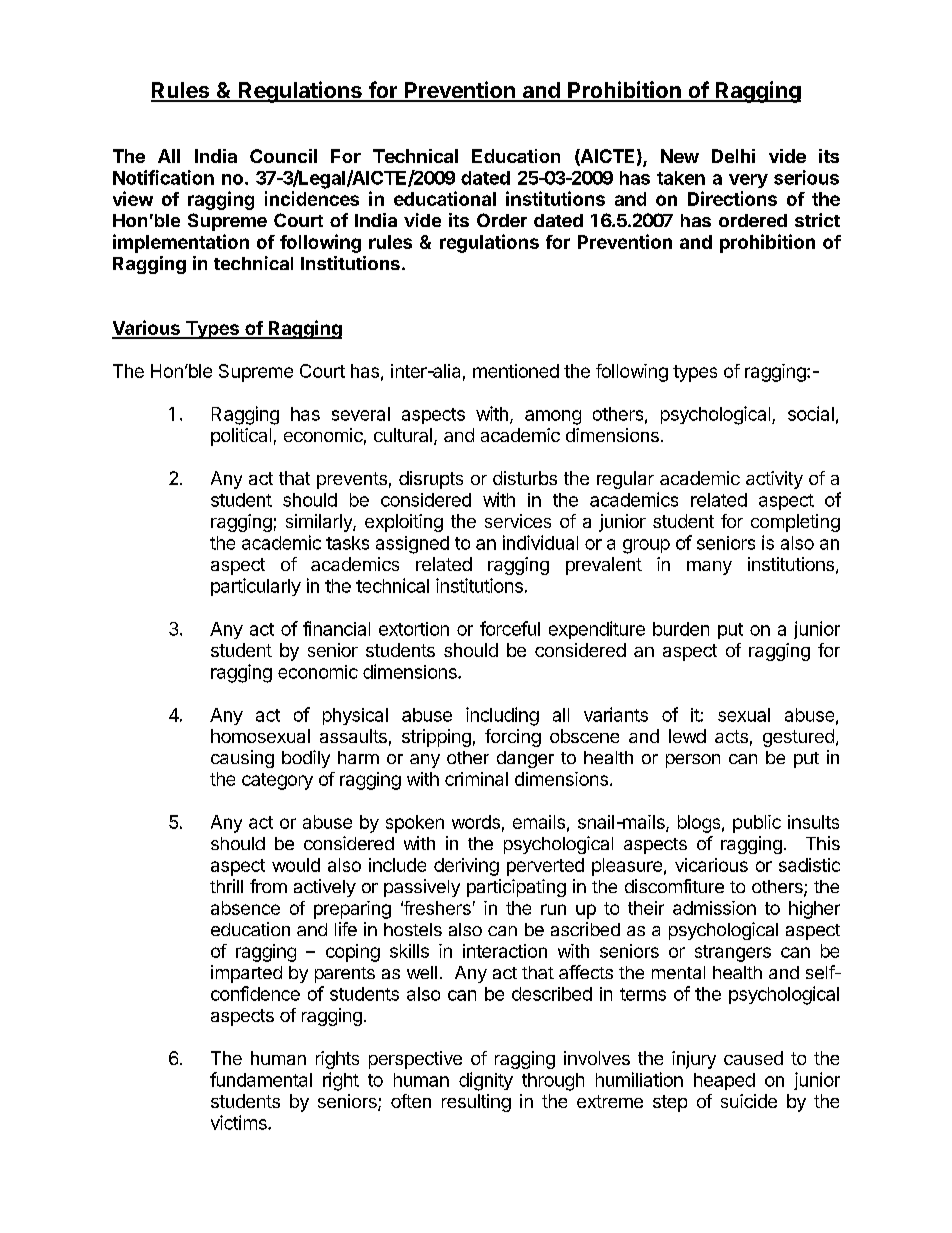 The width and height of the screenshot is (952, 1233). What do you see at coordinates (163, 177) in the screenshot?
I see `Notification` at bounding box center [163, 177].
